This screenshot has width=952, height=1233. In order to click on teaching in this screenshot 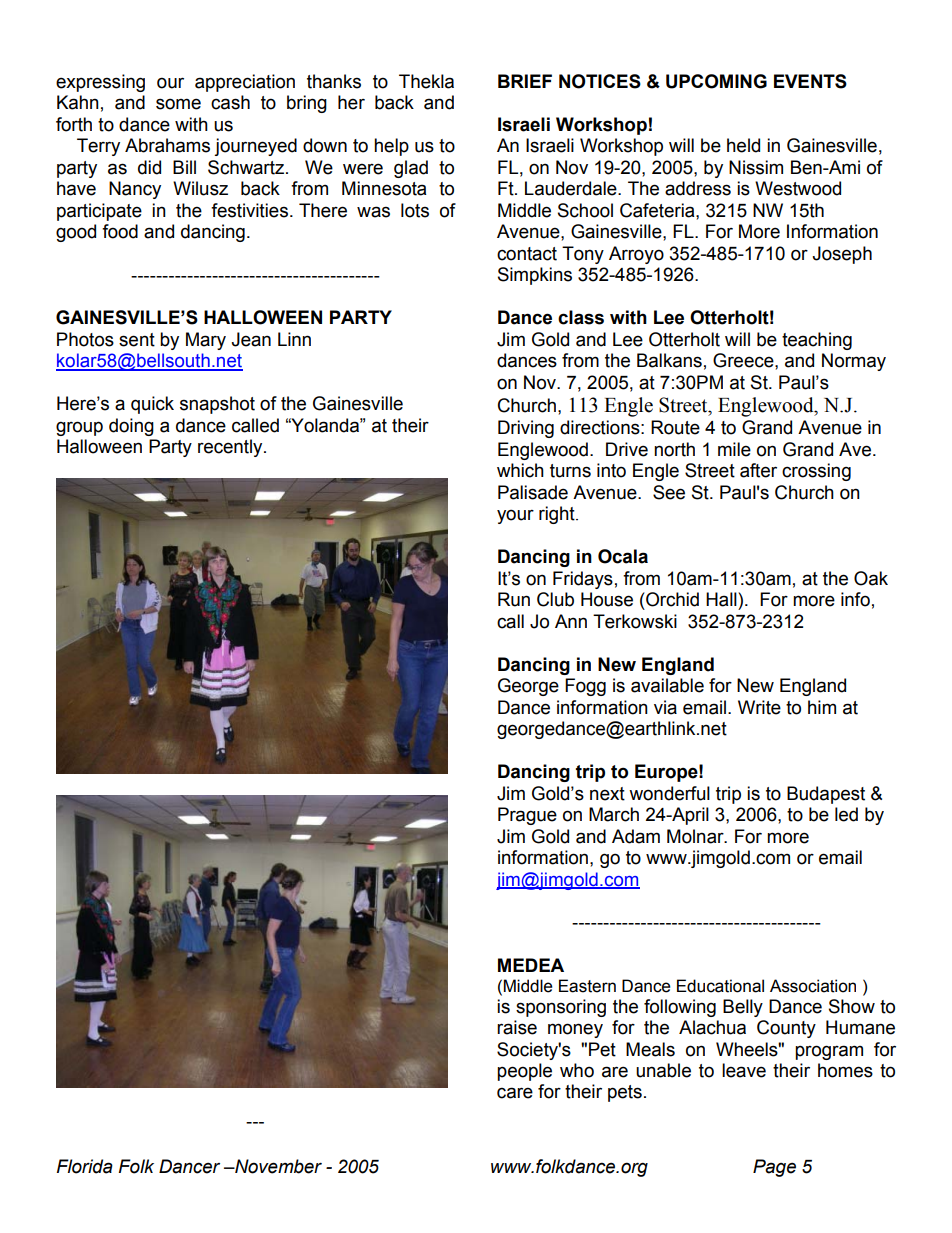, I will do `click(817, 341)`.
